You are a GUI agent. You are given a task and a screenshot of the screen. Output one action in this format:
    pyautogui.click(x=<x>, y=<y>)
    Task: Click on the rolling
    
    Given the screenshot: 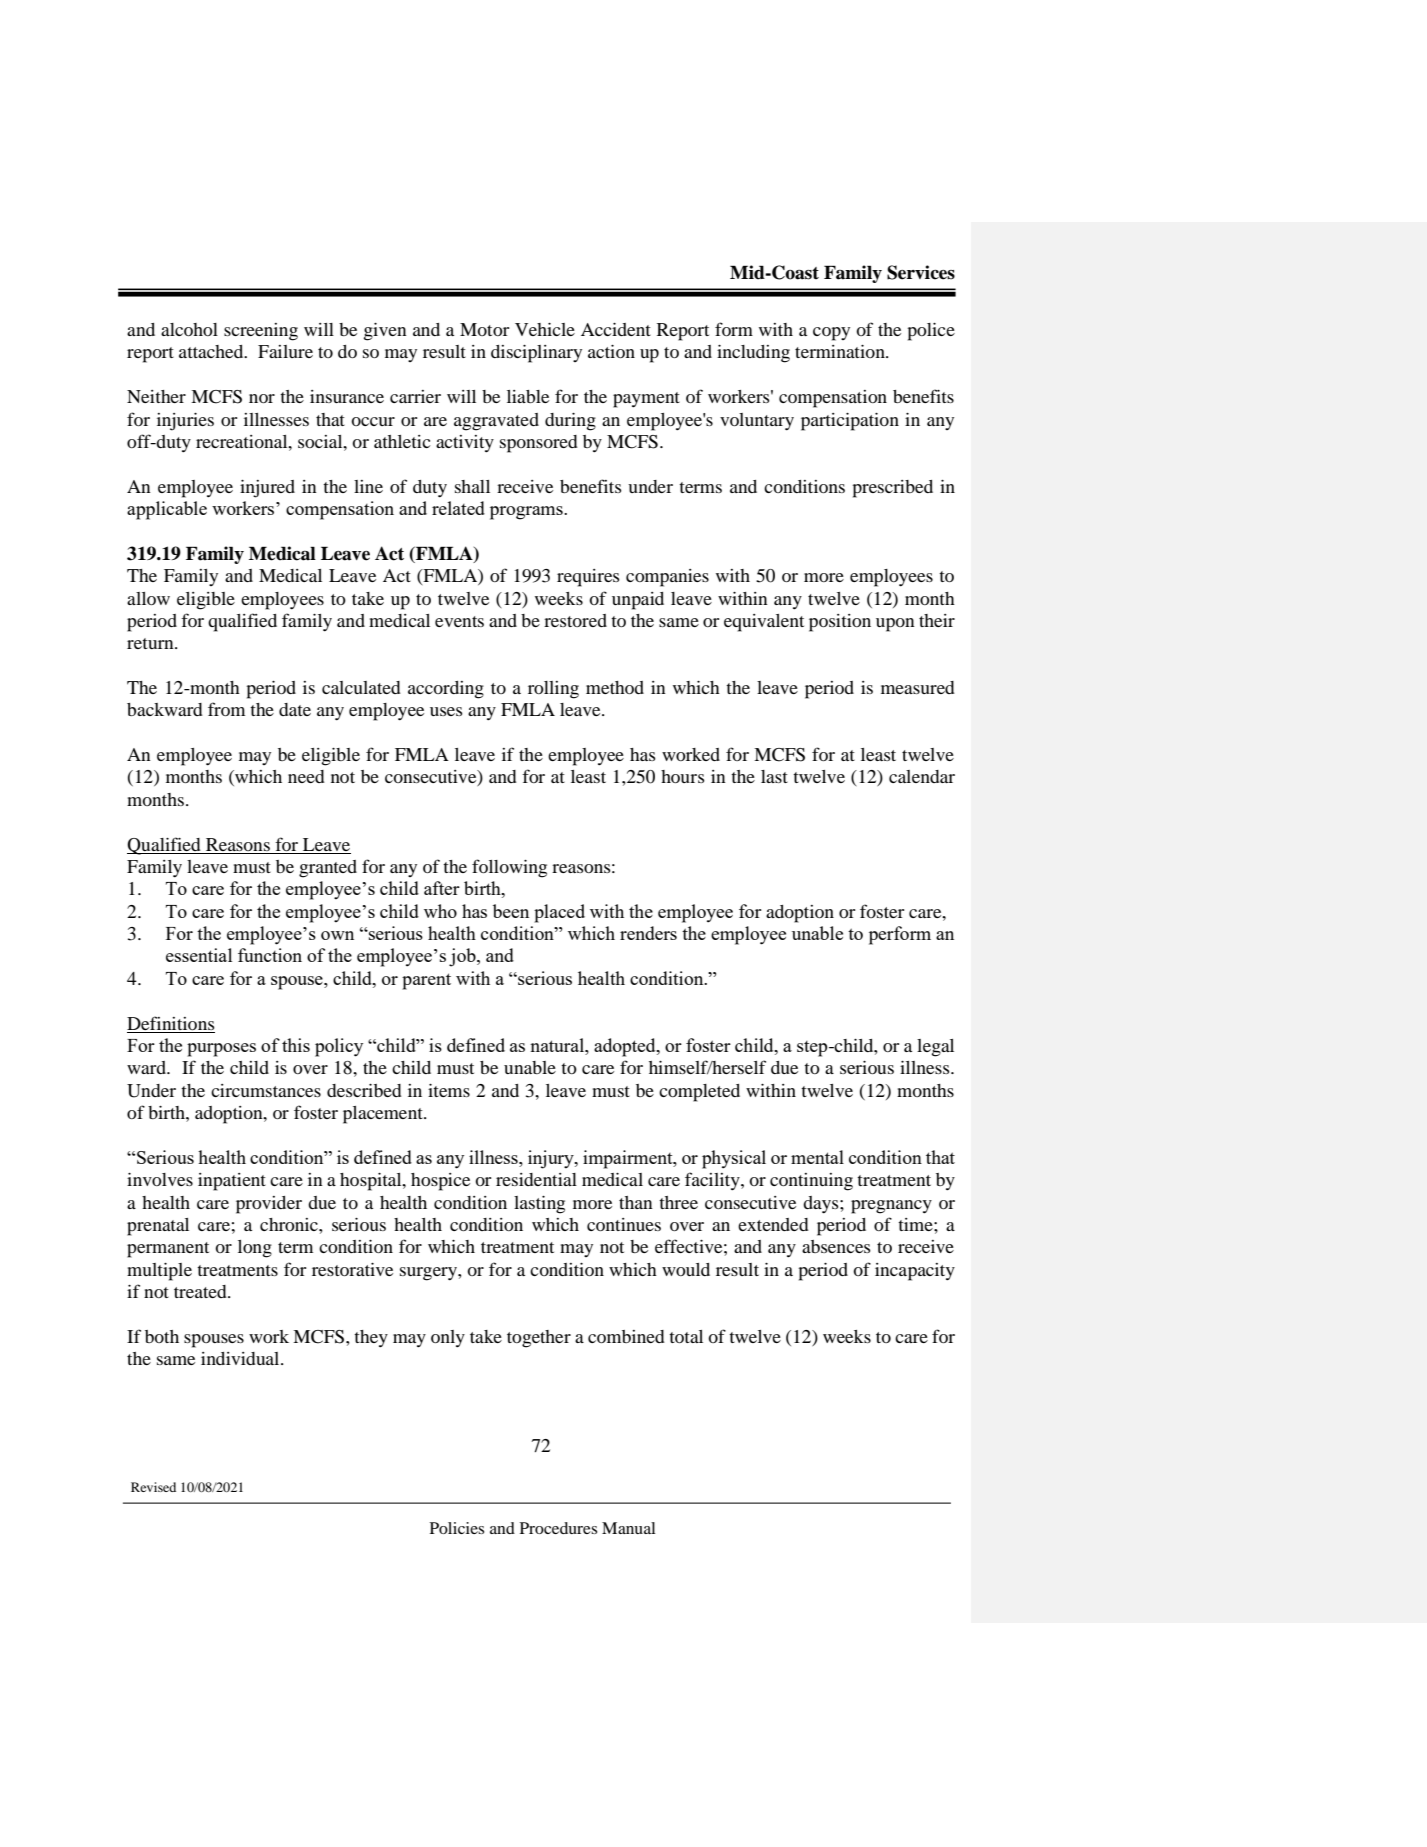 What is the action you would take?
    pyautogui.click(x=553, y=690)
